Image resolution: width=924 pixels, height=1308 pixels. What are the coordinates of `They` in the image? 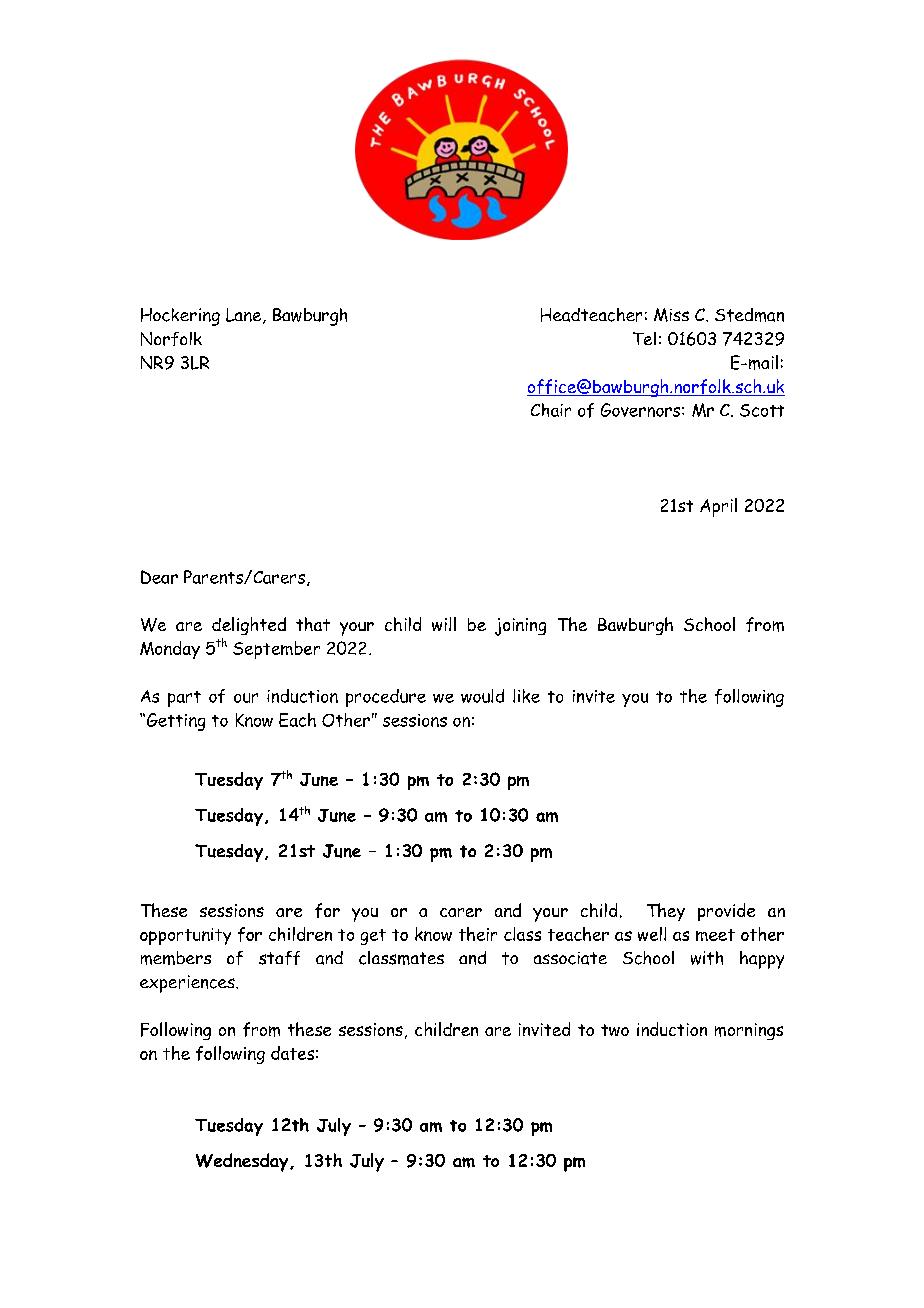 It's located at (666, 912).
